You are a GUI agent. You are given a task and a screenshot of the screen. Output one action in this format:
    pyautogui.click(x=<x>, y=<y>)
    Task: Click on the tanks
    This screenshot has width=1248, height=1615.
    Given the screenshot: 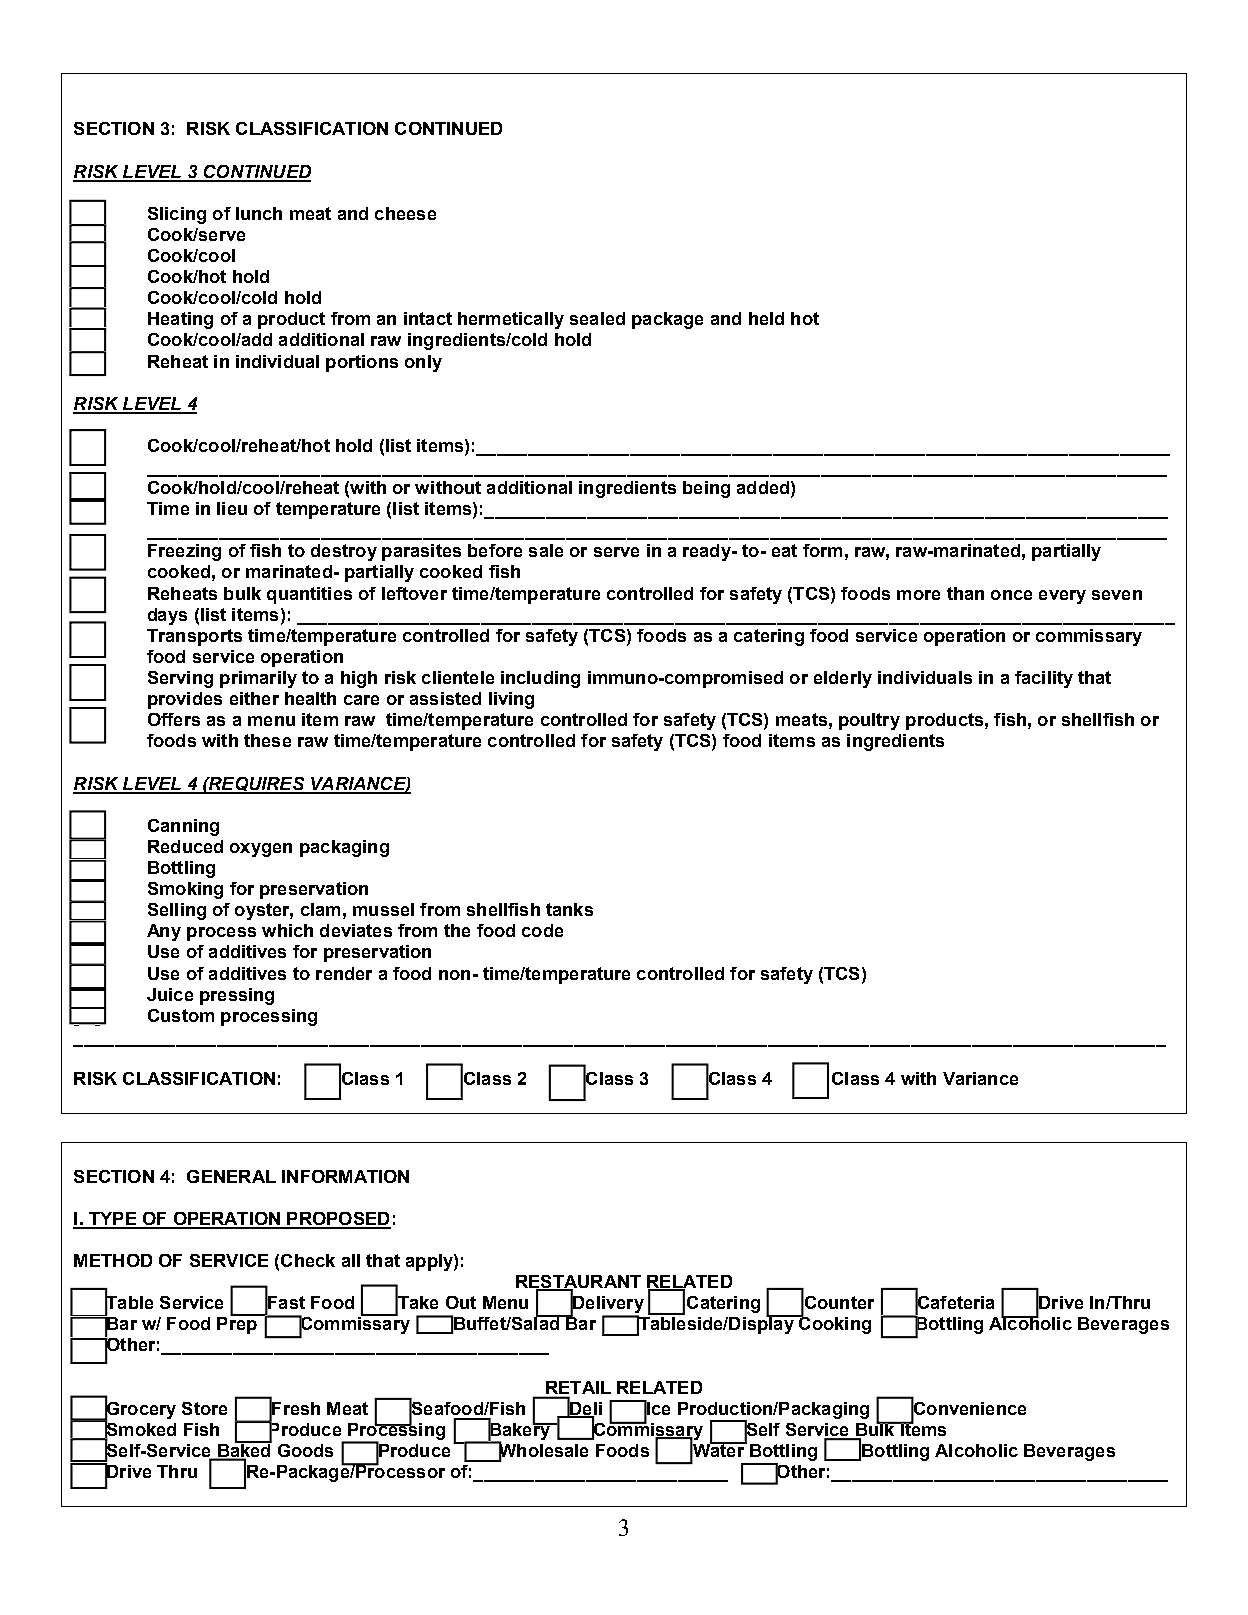 What is the action you would take?
    pyautogui.click(x=569, y=909)
